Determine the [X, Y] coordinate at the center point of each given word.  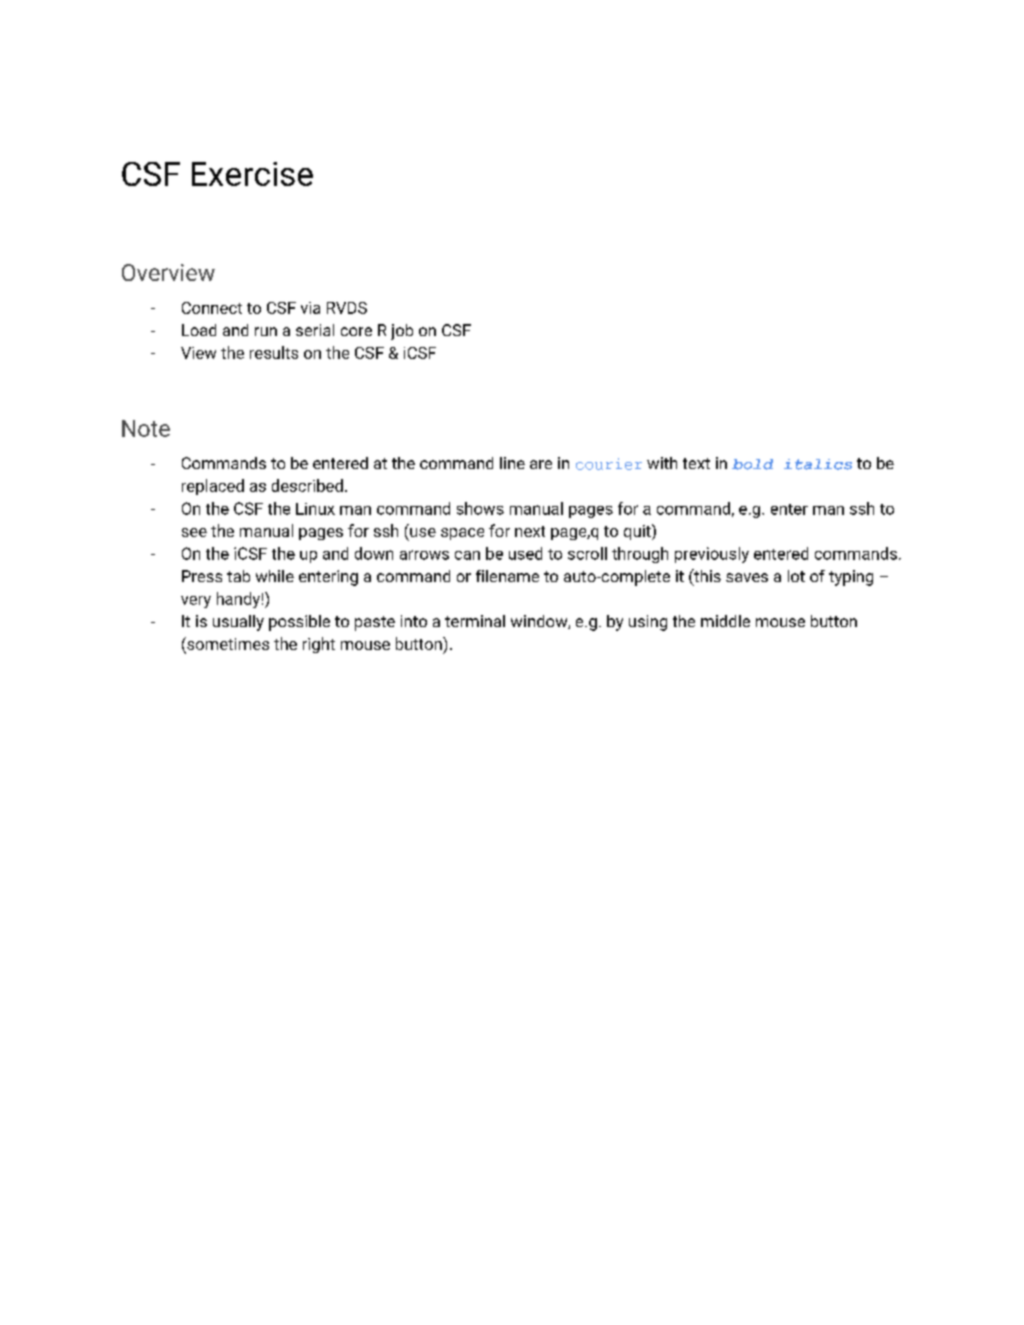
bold [752, 464]
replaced [213, 487]
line [512, 463]
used [525, 553]
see [194, 532]
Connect [212, 308]
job [402, 332]
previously [712, 555]
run [266, 331]
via [310, 308]
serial [315, 330]
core [356, 331]
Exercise [252, 174]
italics [818, 464]
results [274, 352]
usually [238, 623]
